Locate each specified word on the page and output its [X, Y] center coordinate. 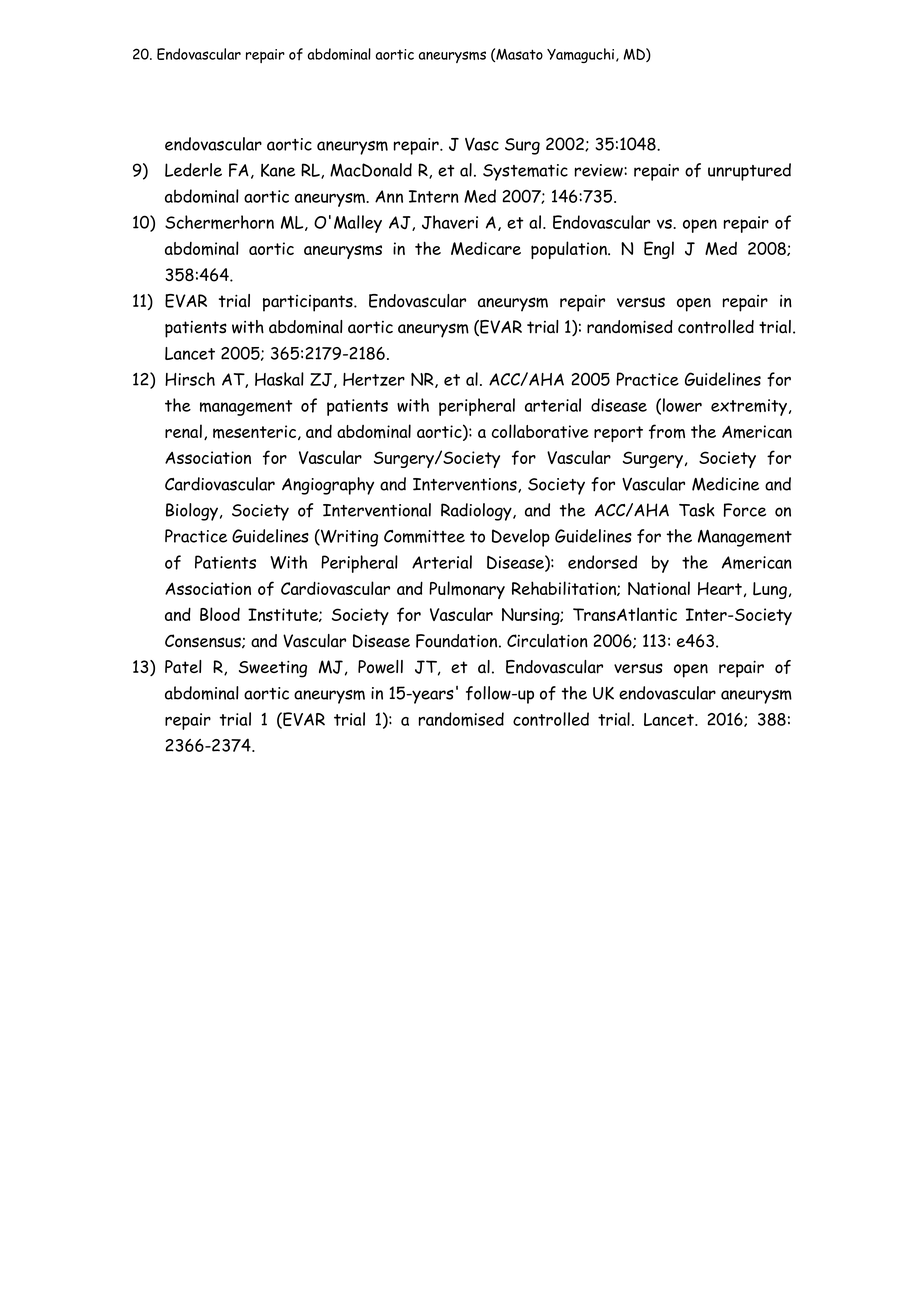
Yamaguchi [582, 55]
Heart [720, 588]
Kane [278, 170]
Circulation [547, 641]
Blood [220, 614]
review [600, 170]
